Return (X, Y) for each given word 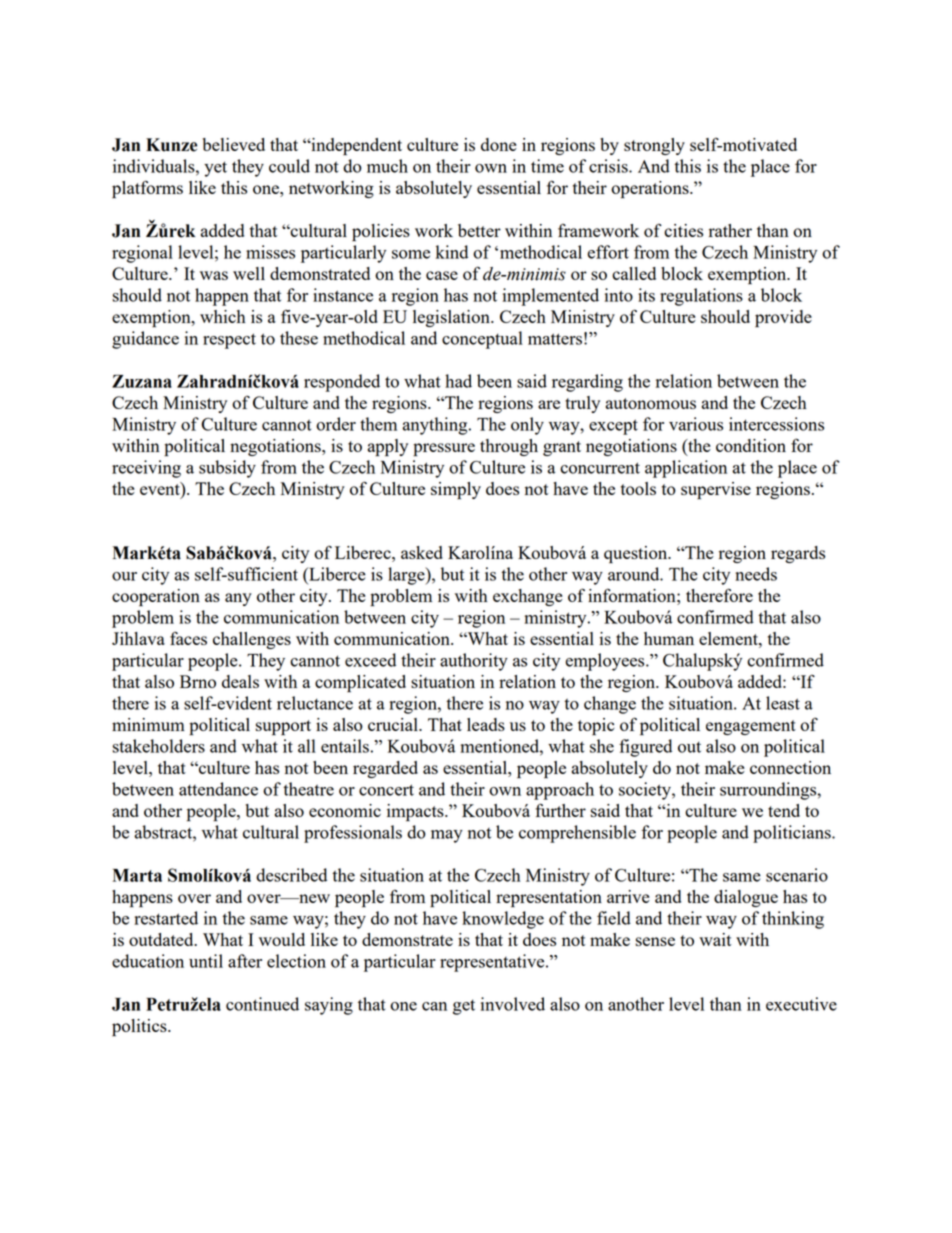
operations (651, 190)
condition (751, 445)
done (499, 144)
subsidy (227, 469)
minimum (148, 724)
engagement (751, 727)
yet (215, 169)
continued (262, 1004)
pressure (444, 450)
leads (486, 724)
